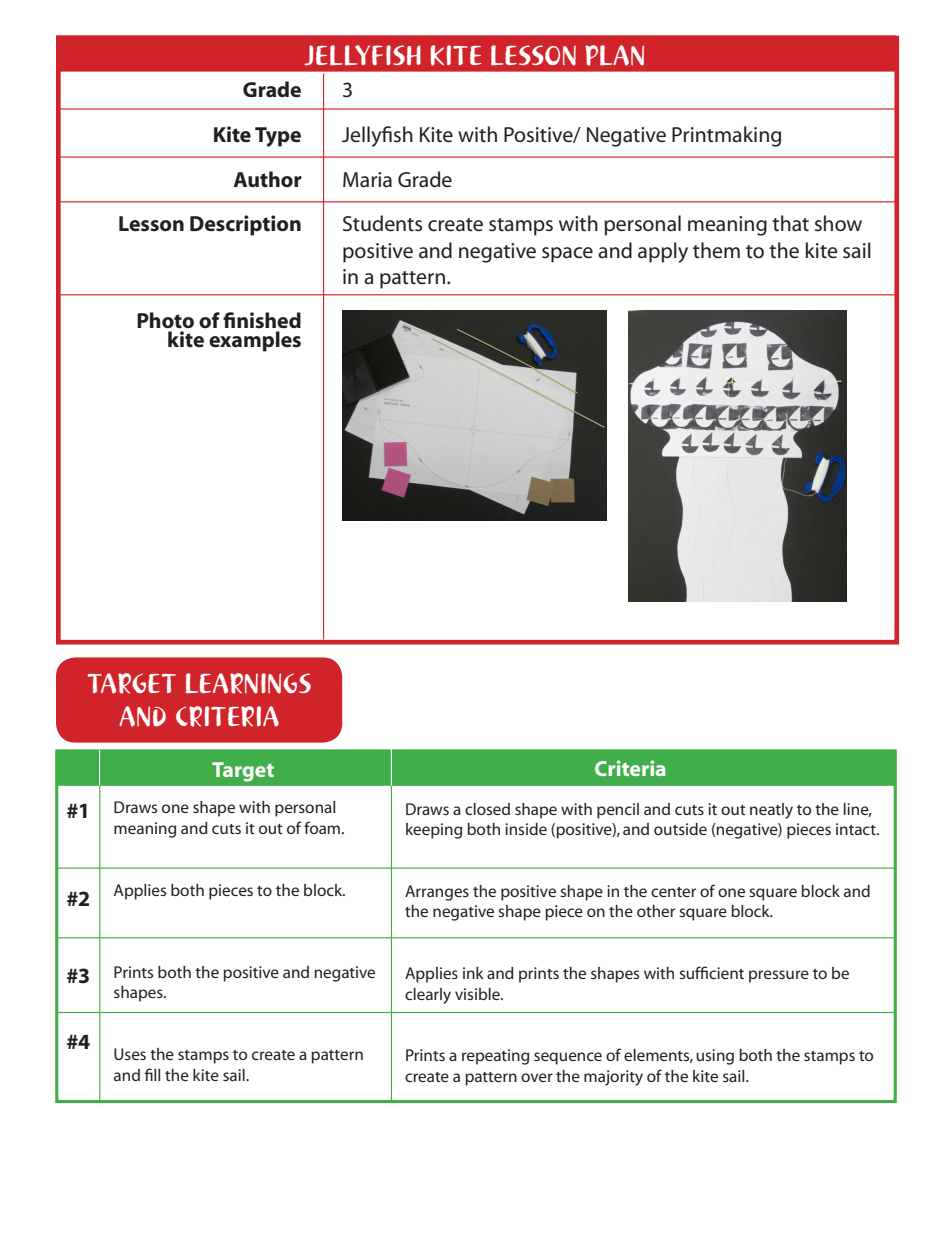 Image resolution: width=952 pixels, height=1233 pixels. What do you see at coordinates (152, 1074) in the screenshot?
I see `fill` at bounding box center [152, 1074].
